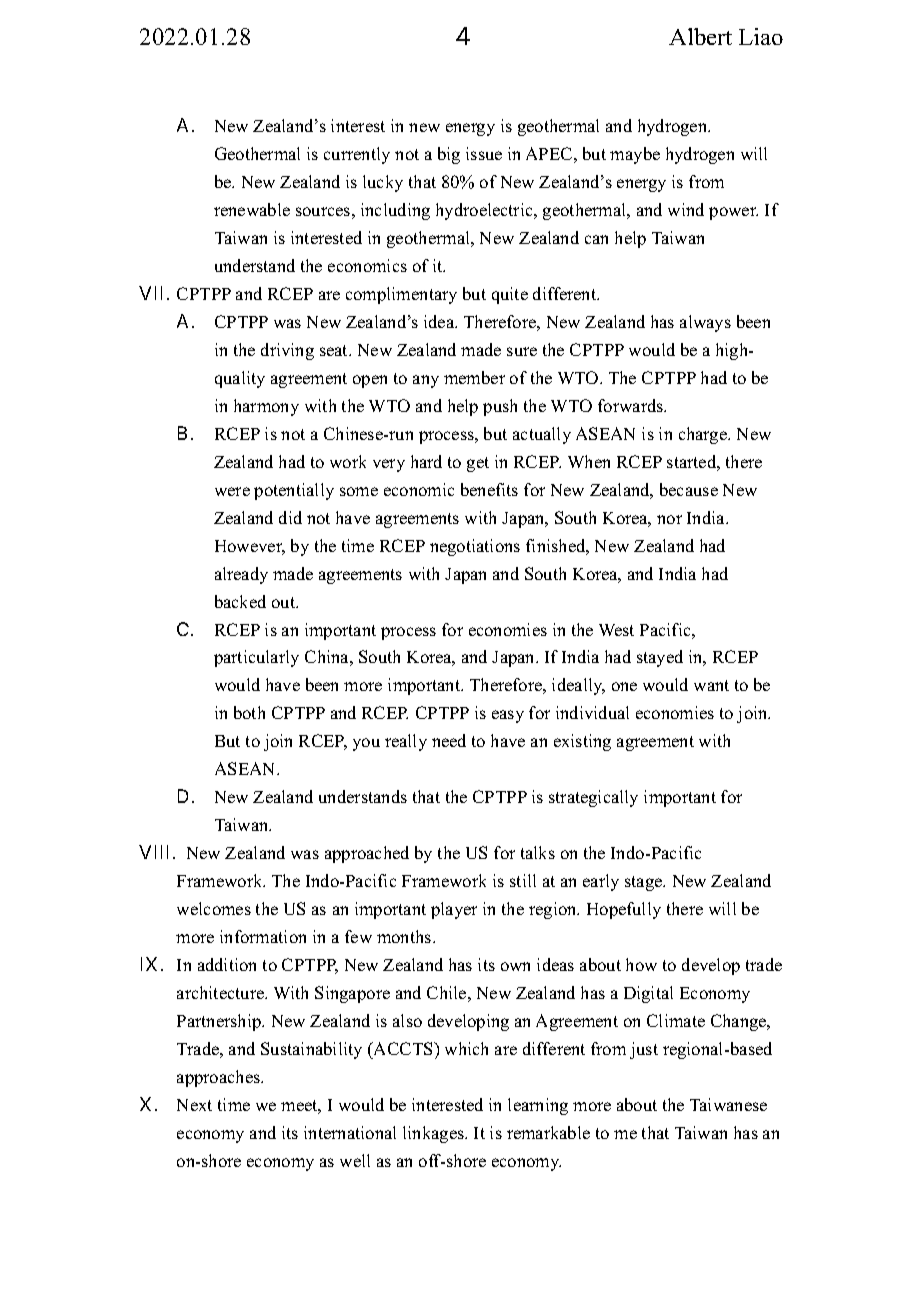  I want to click on were, so click(232, 491).
